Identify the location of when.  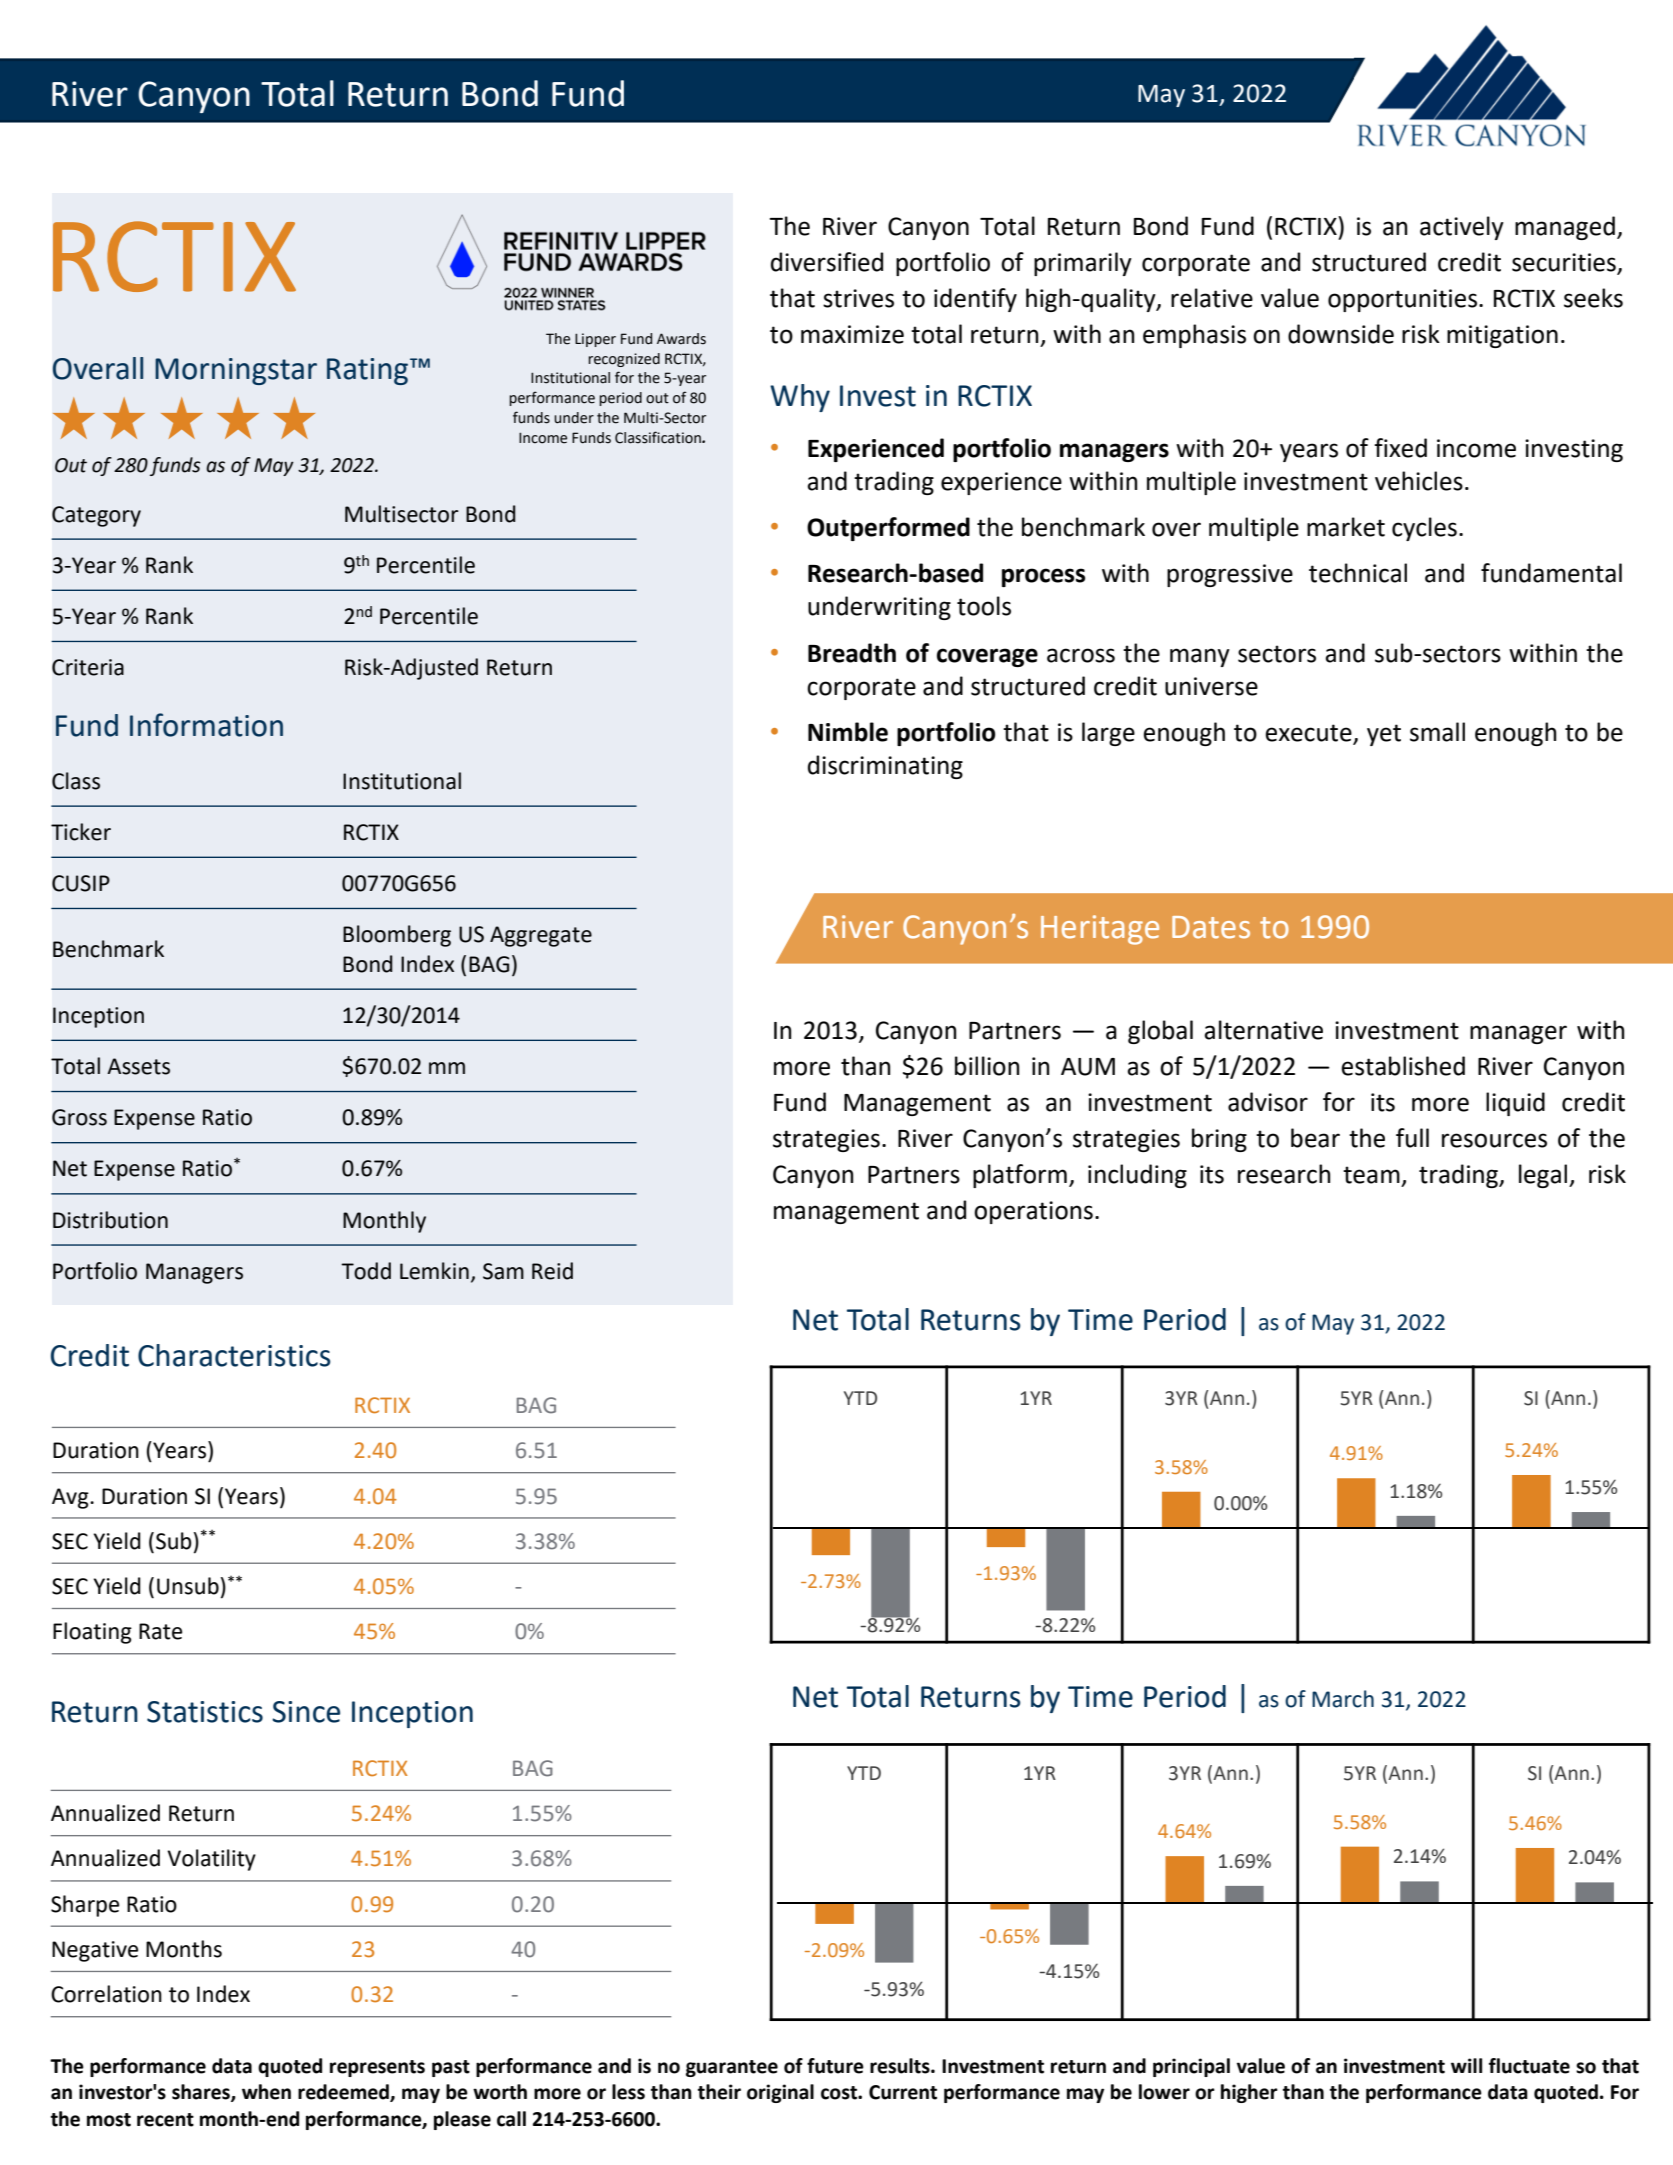
(266, 2092).
